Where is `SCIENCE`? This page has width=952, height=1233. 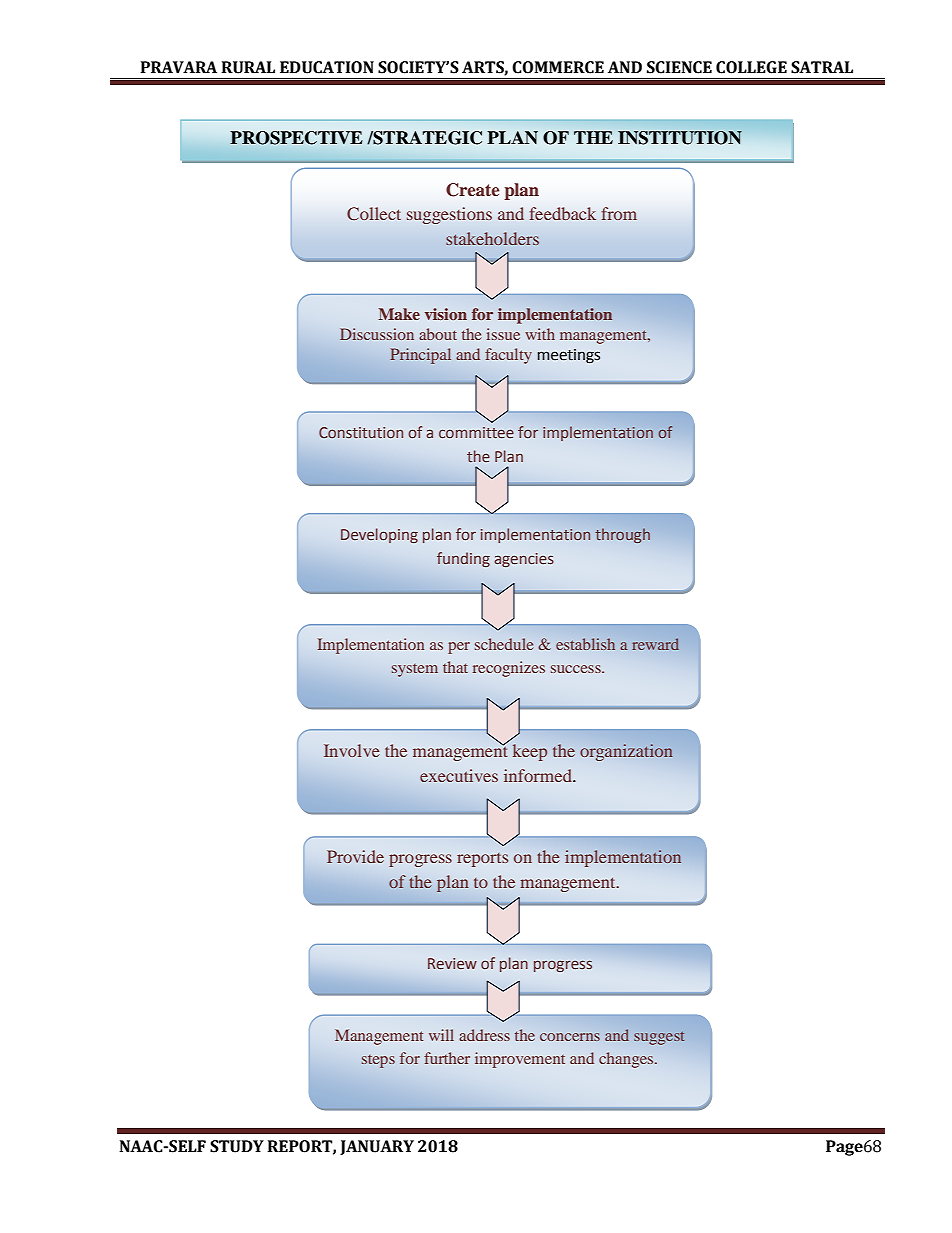 SCIENCE is located at coordinates (679, 67).
